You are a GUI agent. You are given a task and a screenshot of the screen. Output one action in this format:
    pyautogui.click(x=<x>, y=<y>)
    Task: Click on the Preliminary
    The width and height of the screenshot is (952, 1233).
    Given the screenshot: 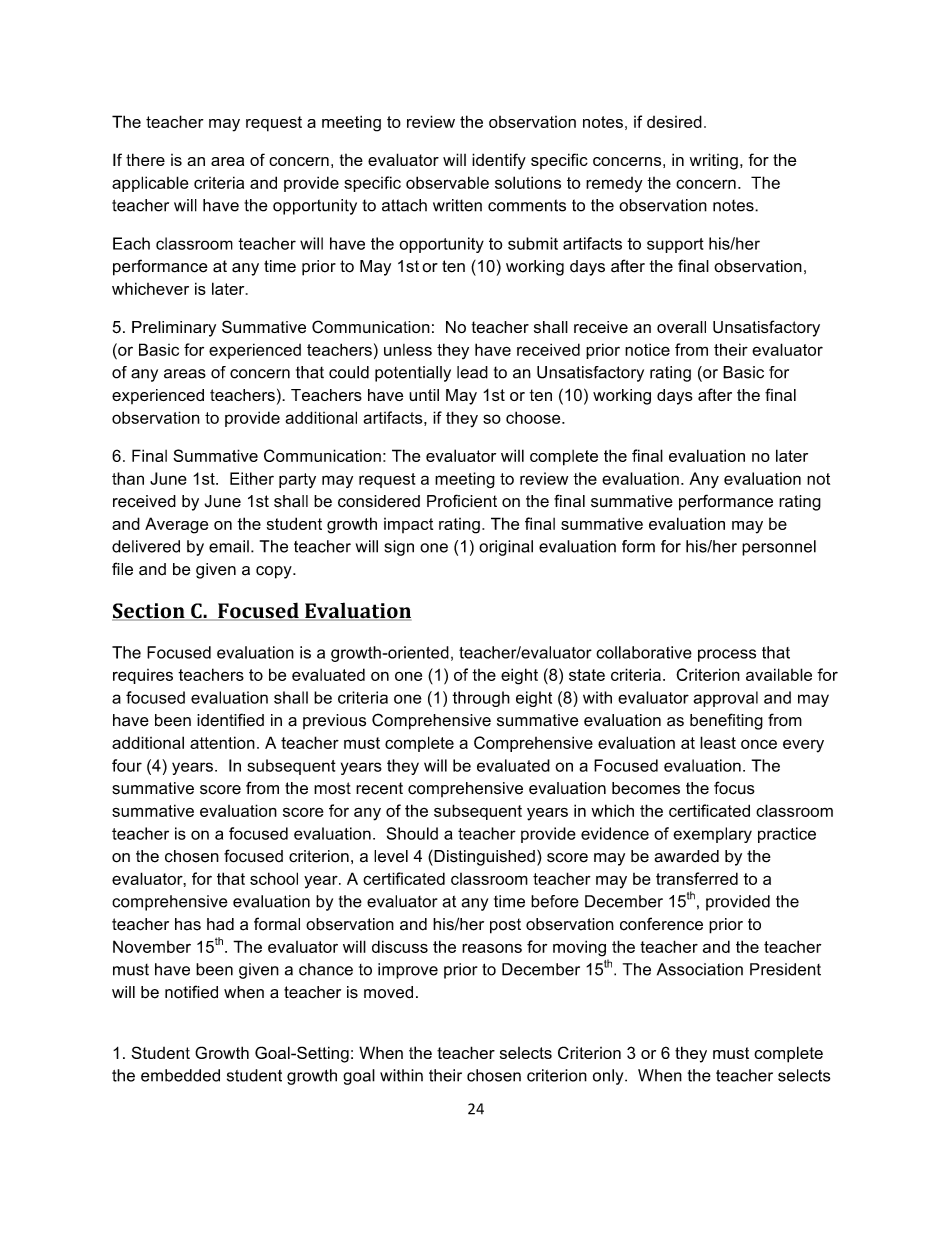 What is the action you would take?
    pyautogui.click(x=174, y=329)
